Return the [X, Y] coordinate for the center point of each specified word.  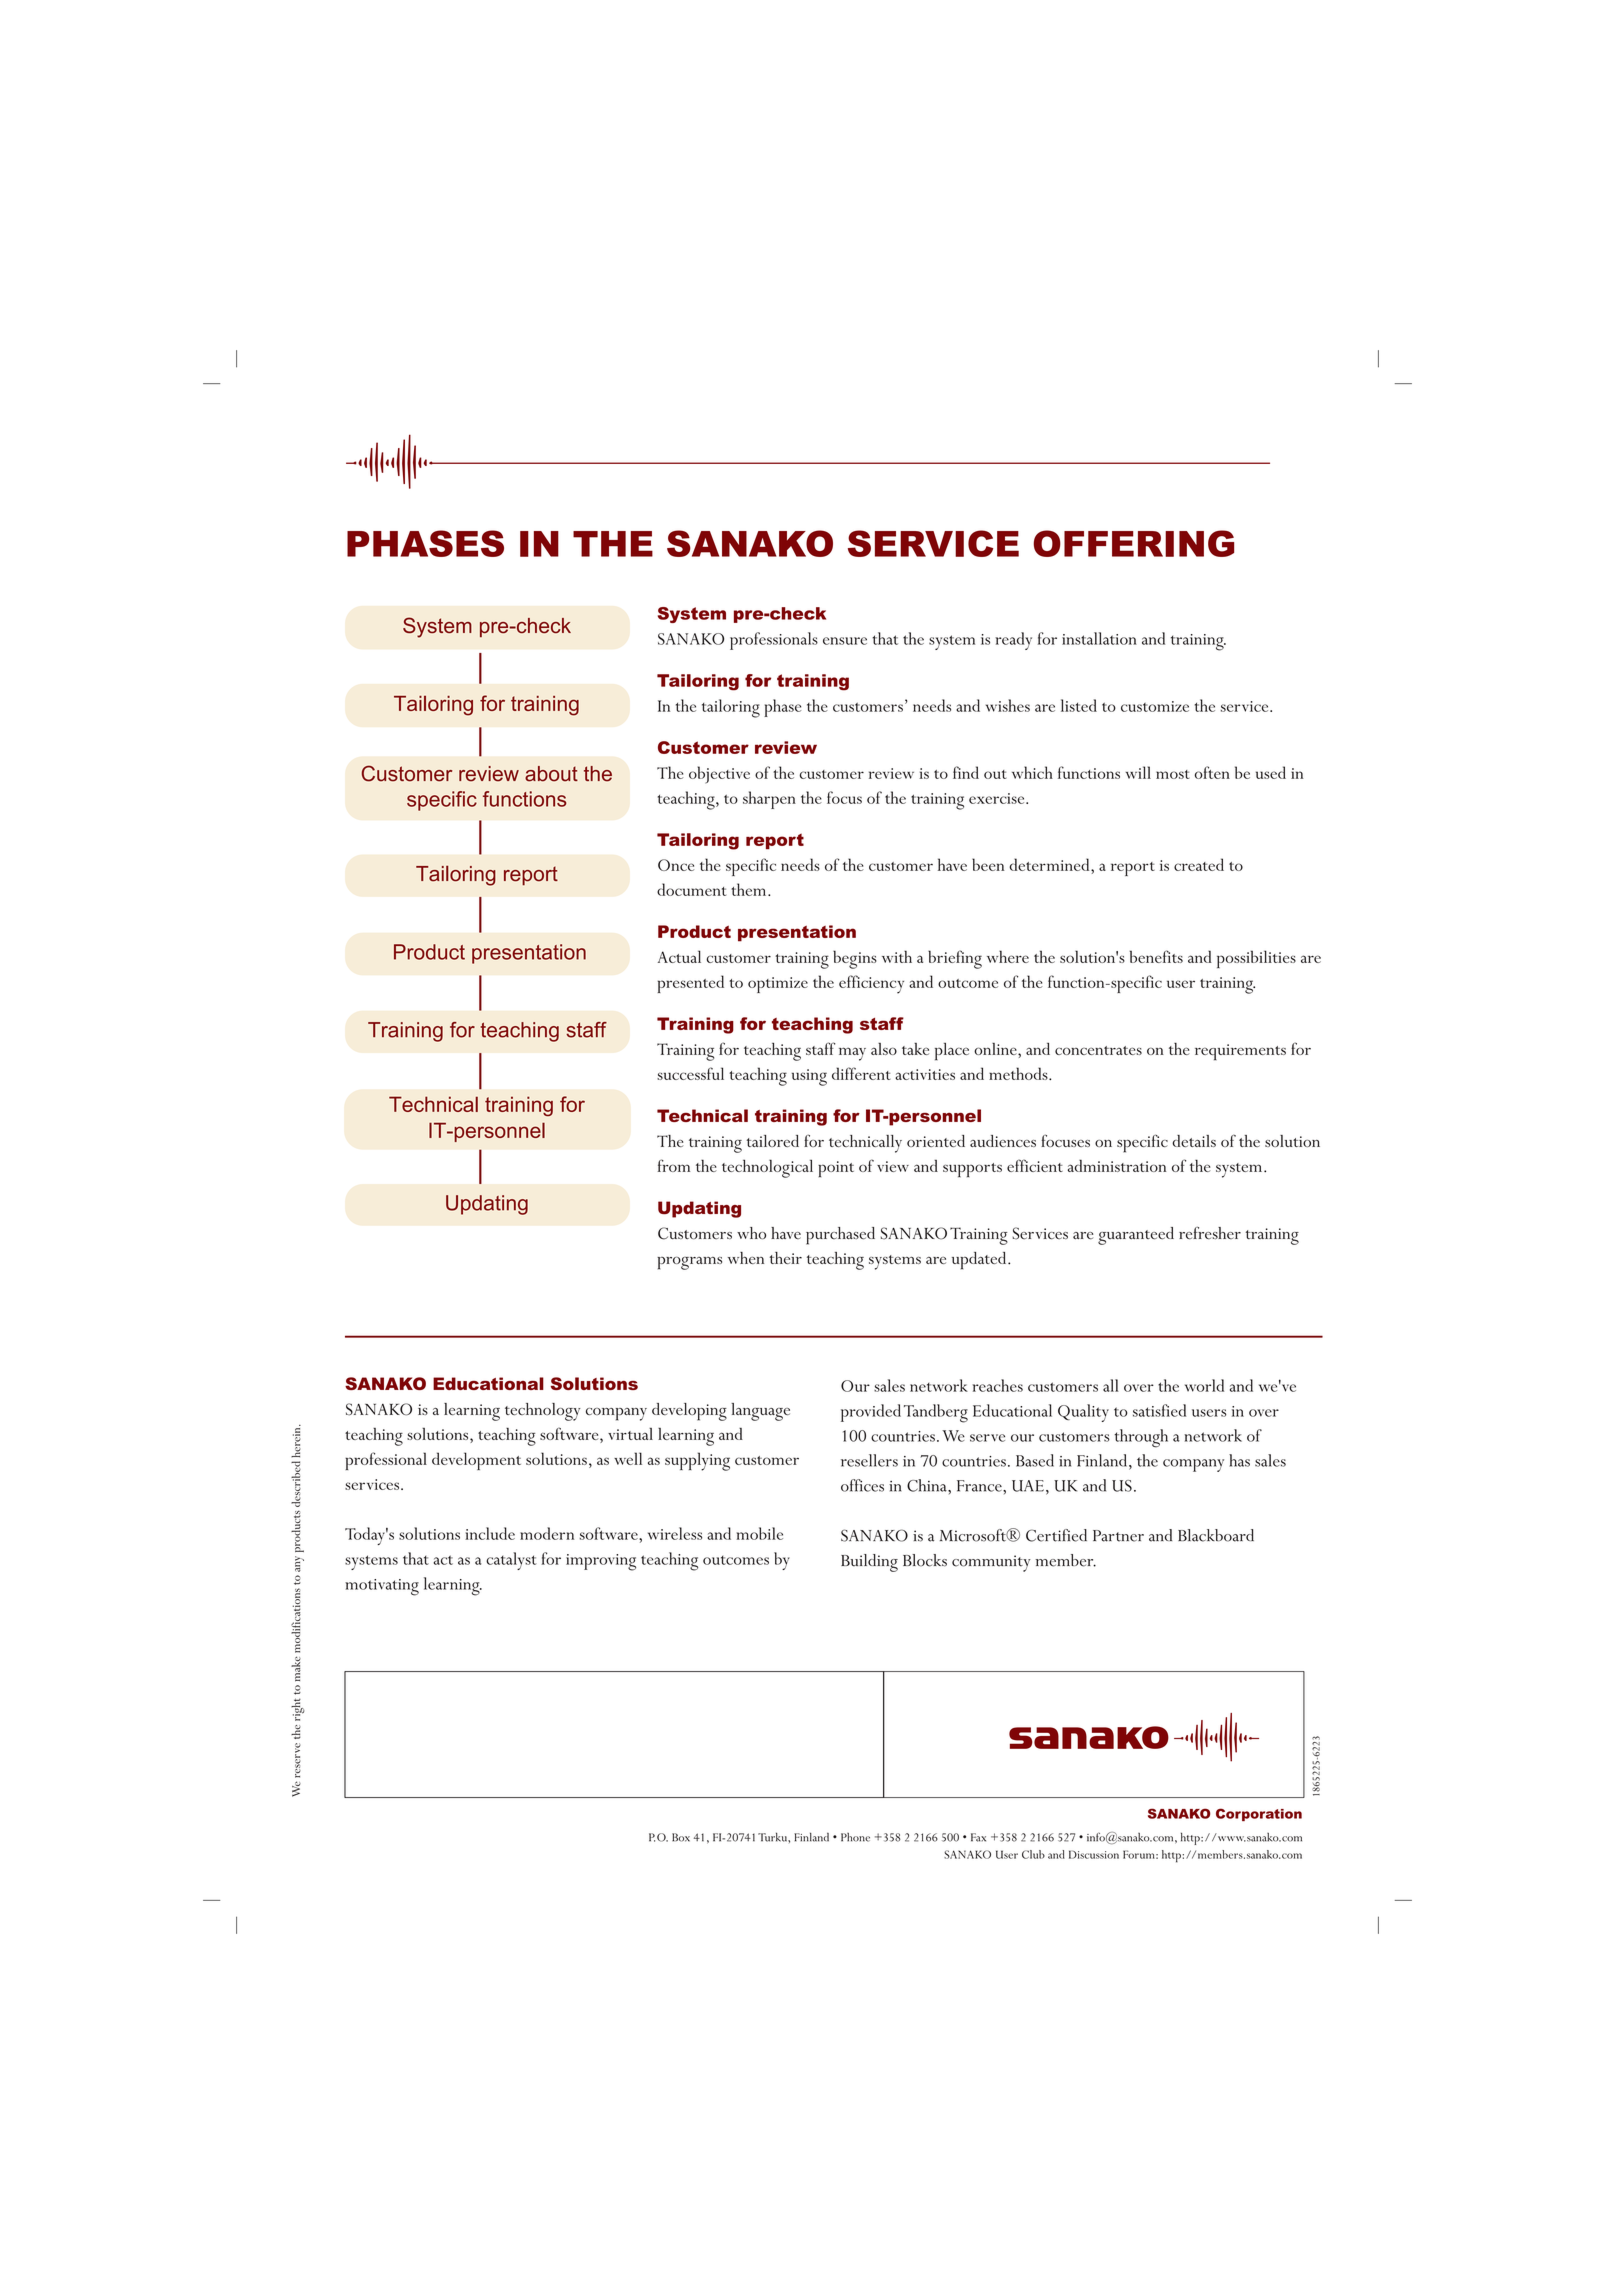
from [674, 1165]
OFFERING [1133, 543]
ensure [845, 641]
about [551, 774]
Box [681, 1837]
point [836, 1169]
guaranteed [1136, 1236]
